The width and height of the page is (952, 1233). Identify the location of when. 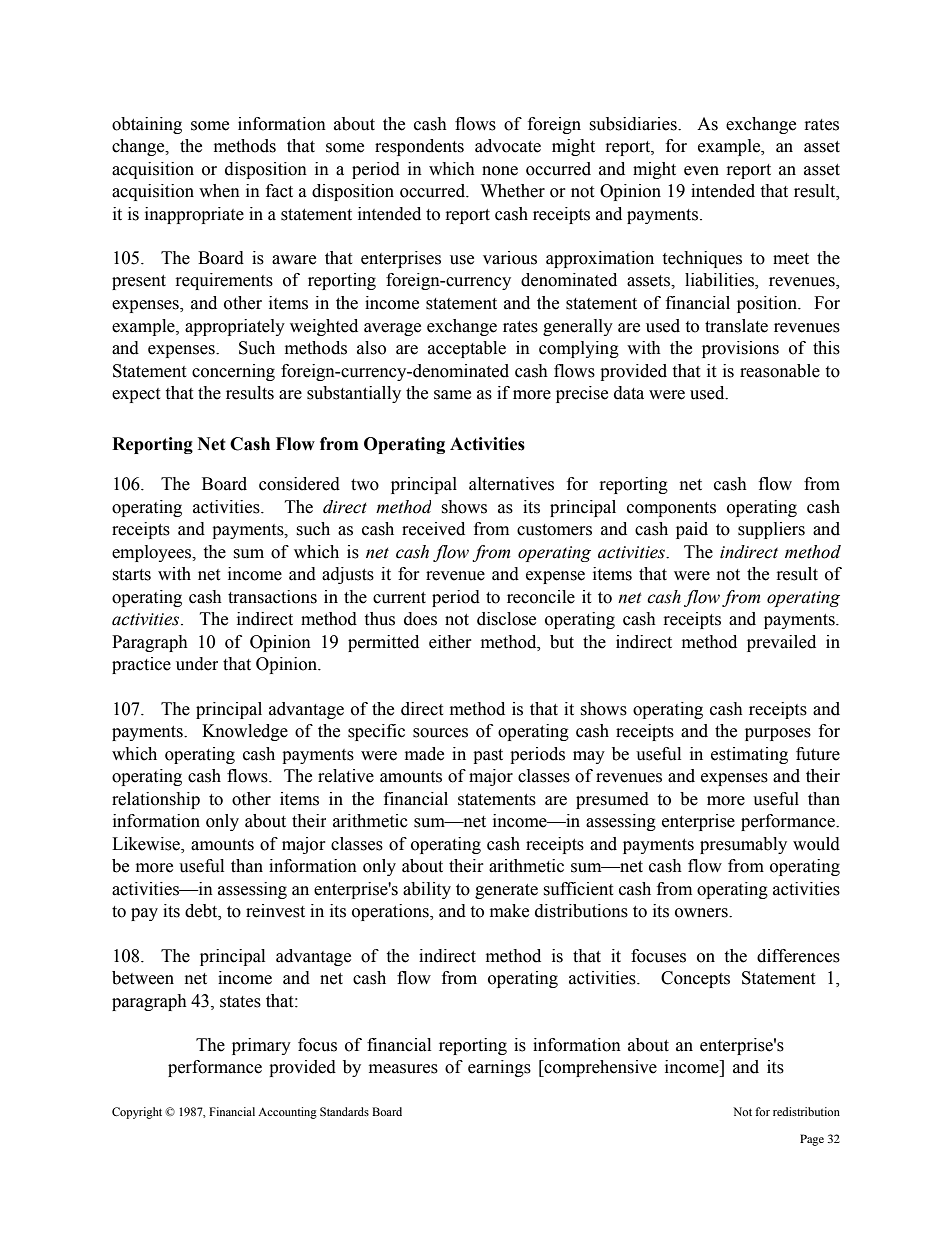
(219, 191).
